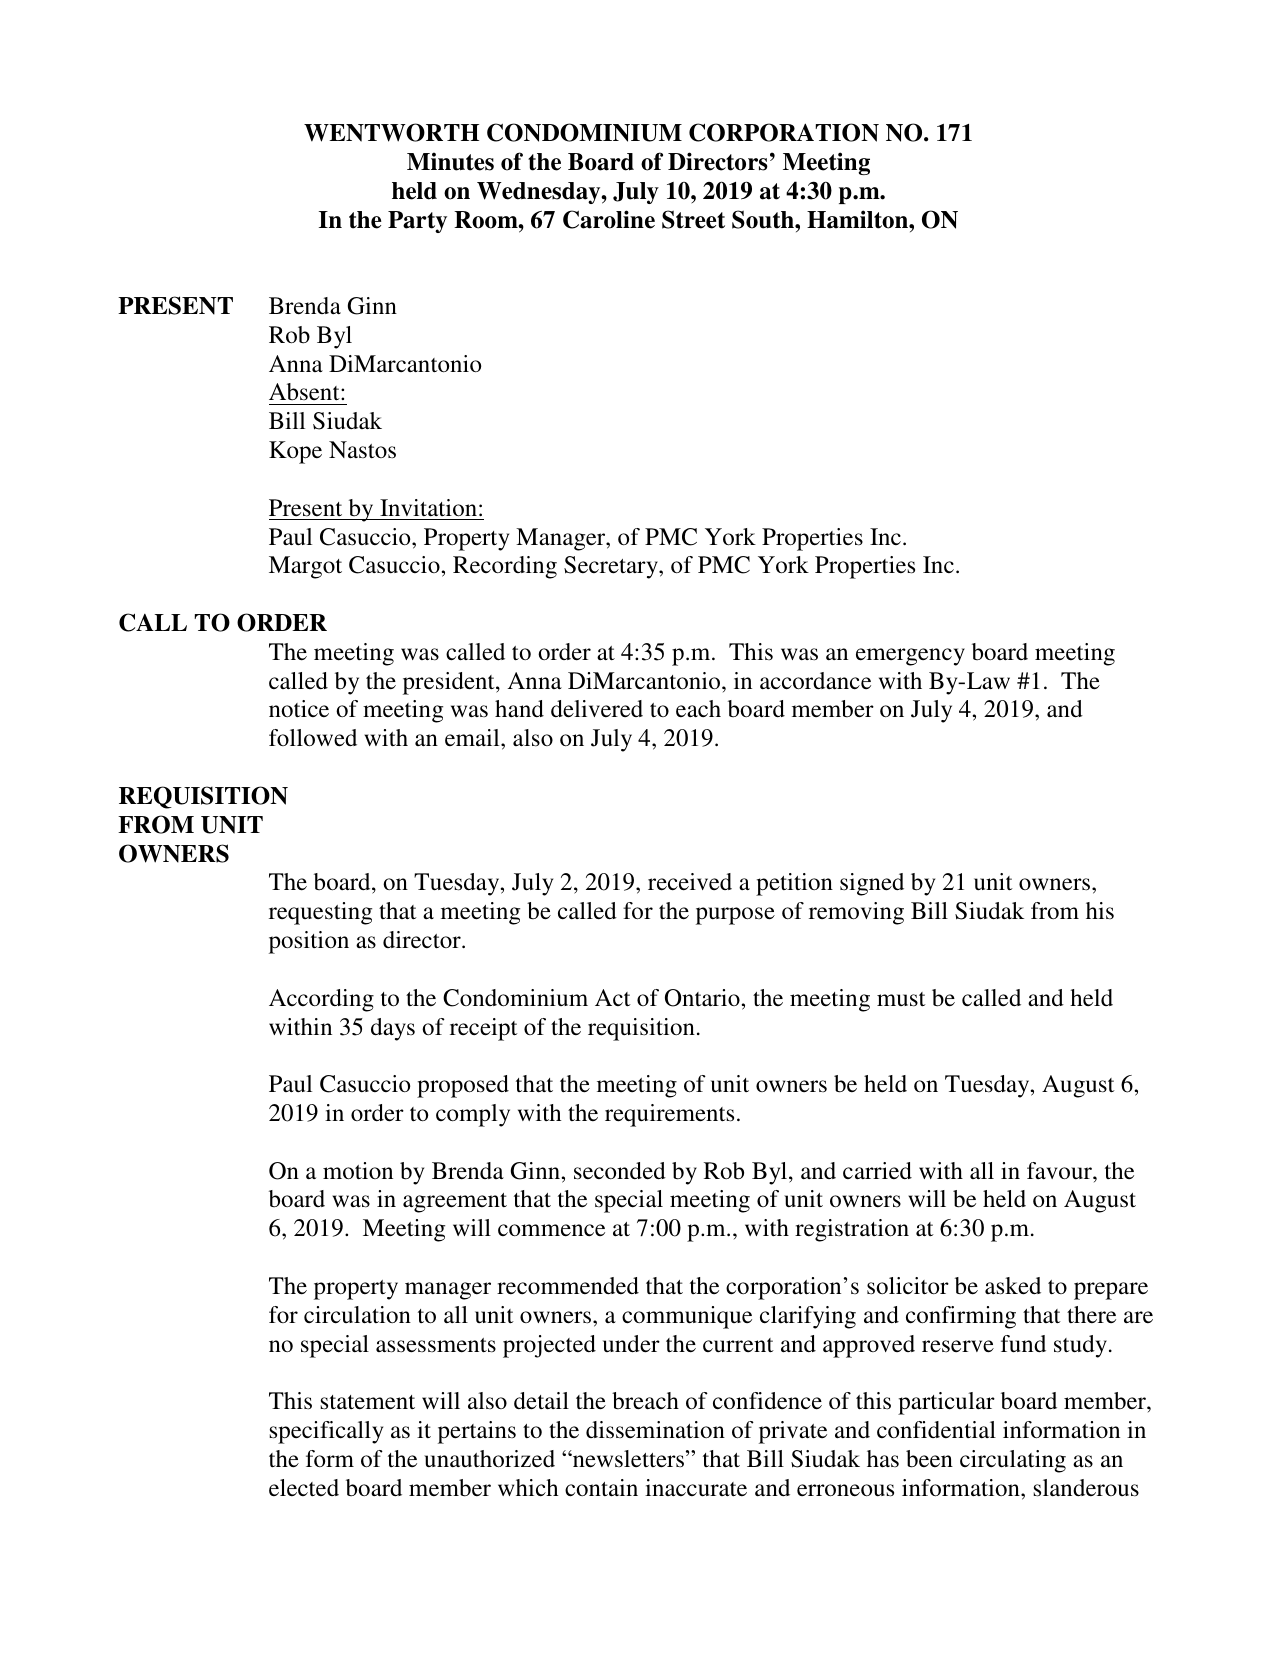 This screenshot has height=1654, width=1278. Describe the element at coordinates (764, 219) in the screenshot. I see `South` at that location.
